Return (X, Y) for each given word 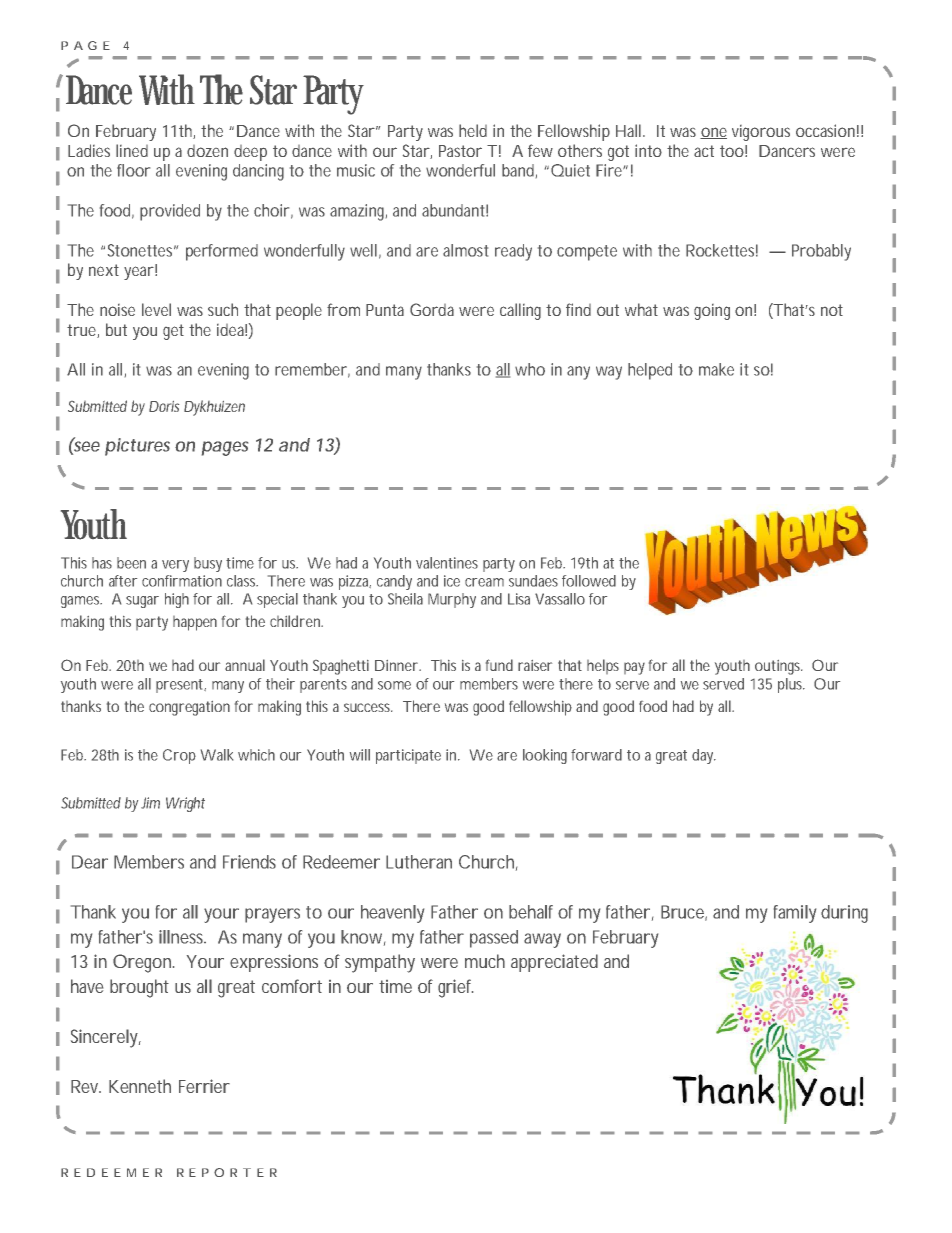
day (704, 756)
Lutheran (419, 862)
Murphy (452, 600)
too (732, 151)
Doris (164, 406)
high (177, 600)
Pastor (460, 151)
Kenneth (140, 1086)
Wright (185, 804)
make (716, 369)
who (530, 369)
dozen (207, 151)
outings (778, 667)
